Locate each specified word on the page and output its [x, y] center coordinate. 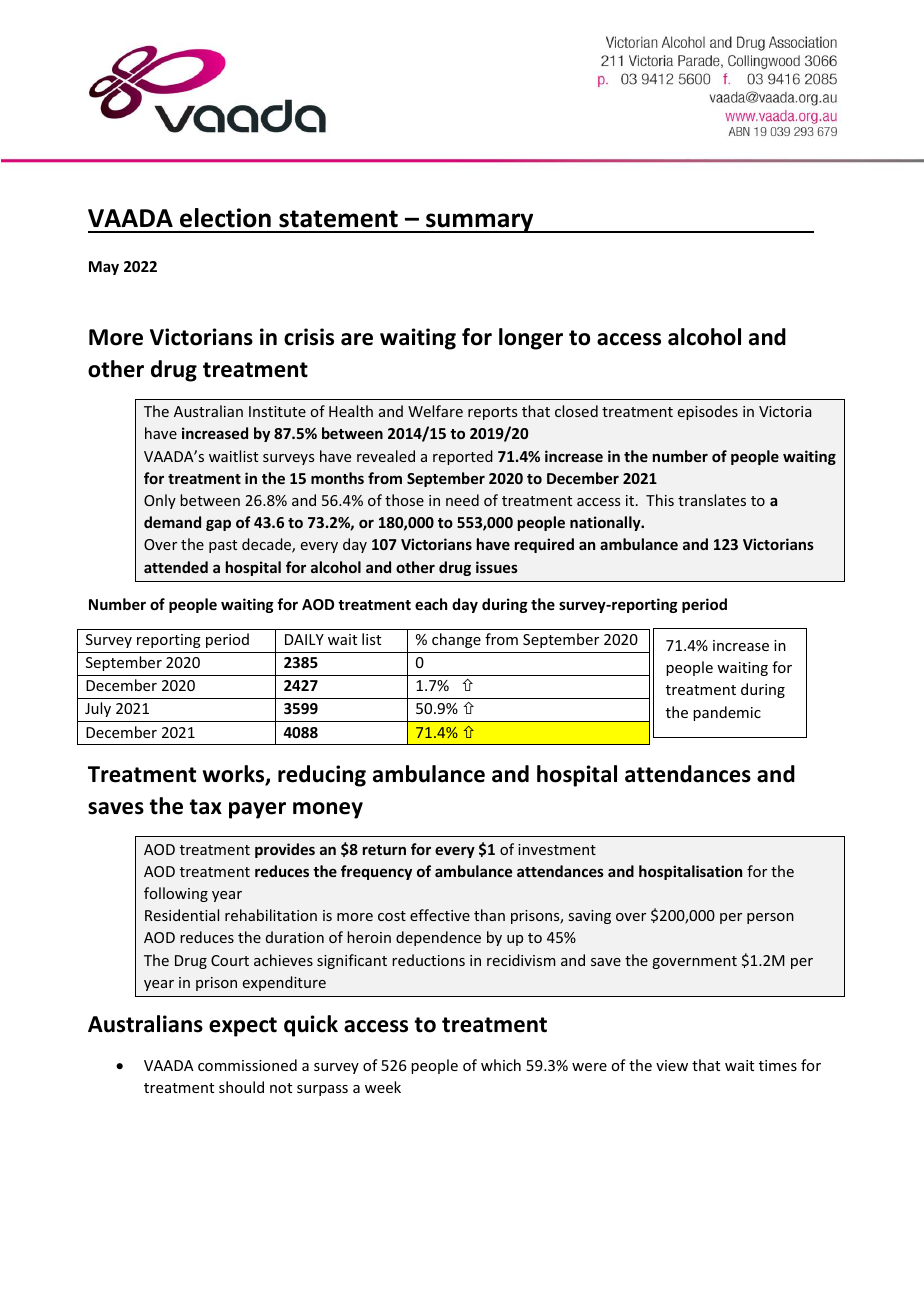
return [384, 850]
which [501, 1065]
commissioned [247, 1065]
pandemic [727, 713]
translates [712, 500]
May [104, 268]
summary [480, 223]
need [462, 500]
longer [531, 339]
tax [205, 807]
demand [172, 522]
